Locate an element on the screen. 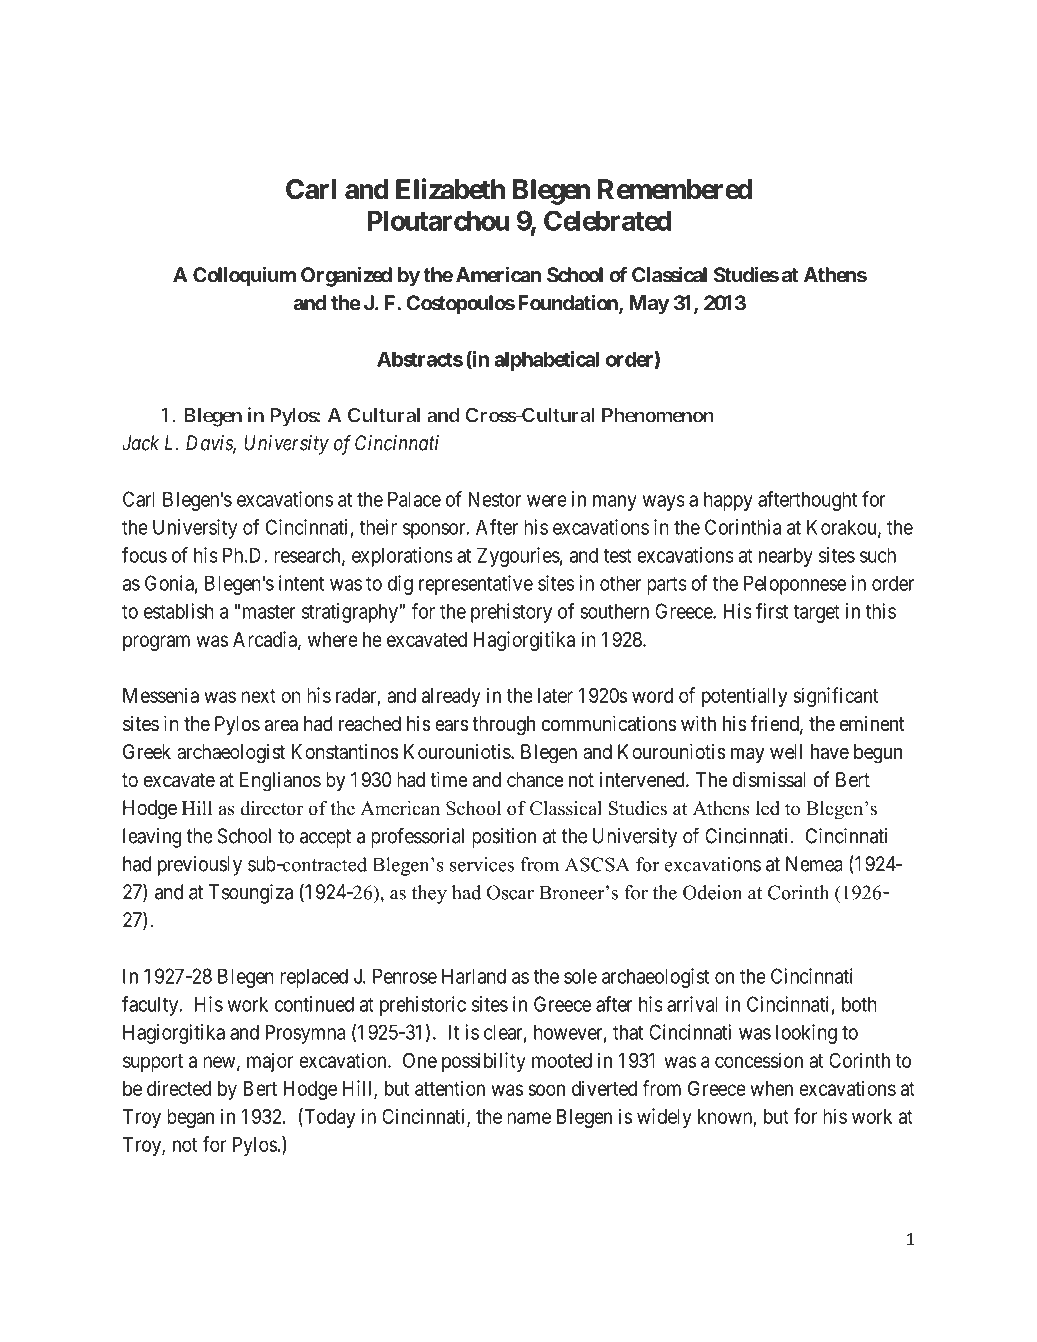 This screenshot has height=1342, width=1037. next is located at coordinates (258, 696).
